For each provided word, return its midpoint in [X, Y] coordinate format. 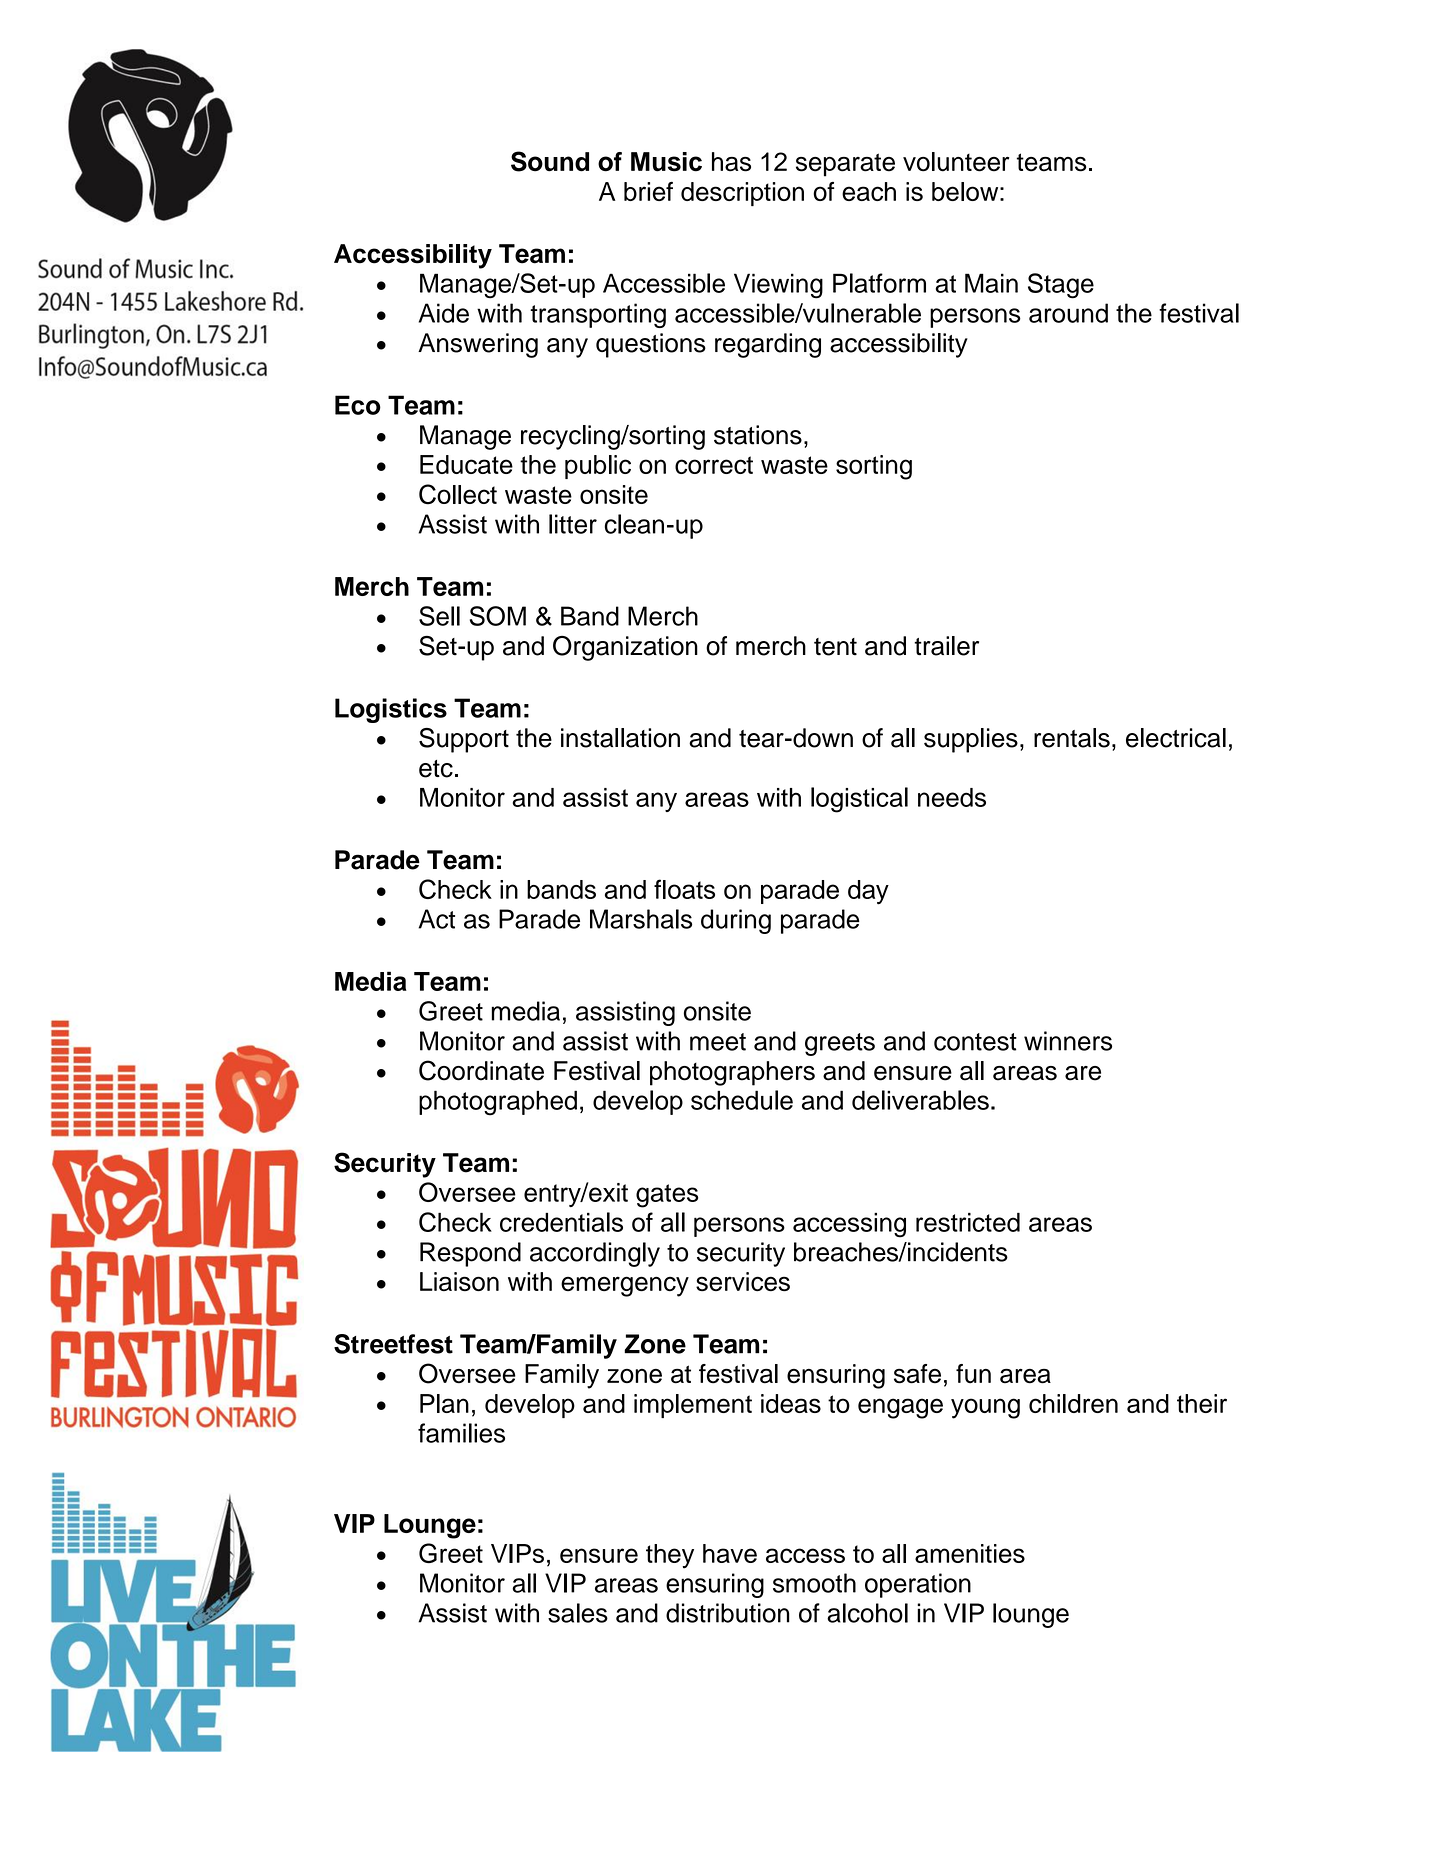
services [743, 1282]
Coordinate [481, 1070]
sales [578, 1613]
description [742, 194]
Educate [466, 464]
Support [464, 740]
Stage [1061, 286]
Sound [550, 161]
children [1073, 1403]
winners [1068, 1041]
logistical [859, 800]
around [1068, 313]
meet [718, 1042]
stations [758, 435]
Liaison [459, 1281]
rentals [1072, 738]
